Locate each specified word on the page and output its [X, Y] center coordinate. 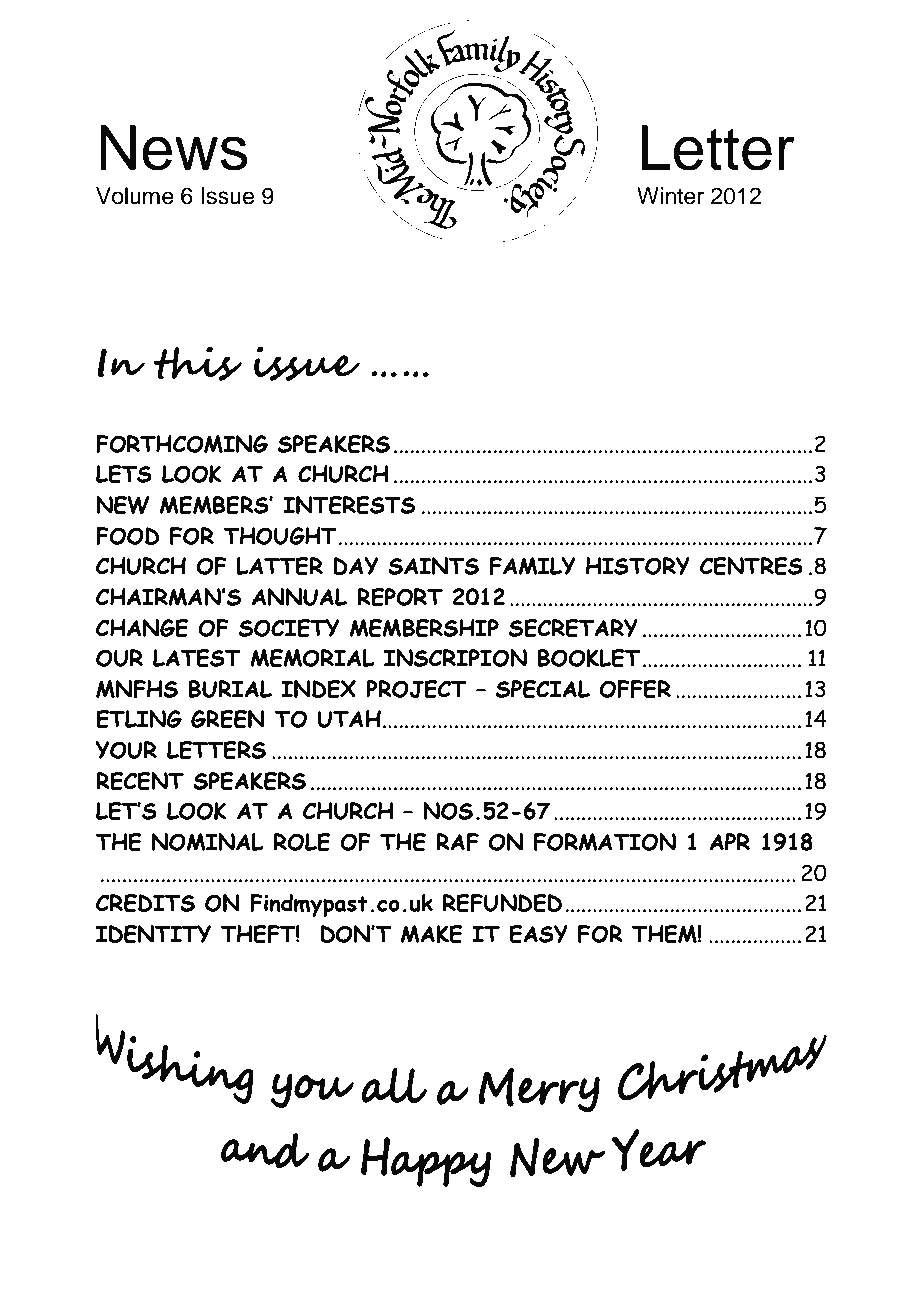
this [197, 363]
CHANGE [142, 628]
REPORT [400, 597]
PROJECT [416, 689]
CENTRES [751, 566]
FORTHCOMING [182, 444]
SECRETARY [573, 628]
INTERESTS [349, 505]
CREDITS [145, 903]
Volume [135, 196]
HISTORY [638, 566]
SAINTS [433, 566]
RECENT [140, 781]
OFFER [635, 689]
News [173, 148]
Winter [670, 196]
